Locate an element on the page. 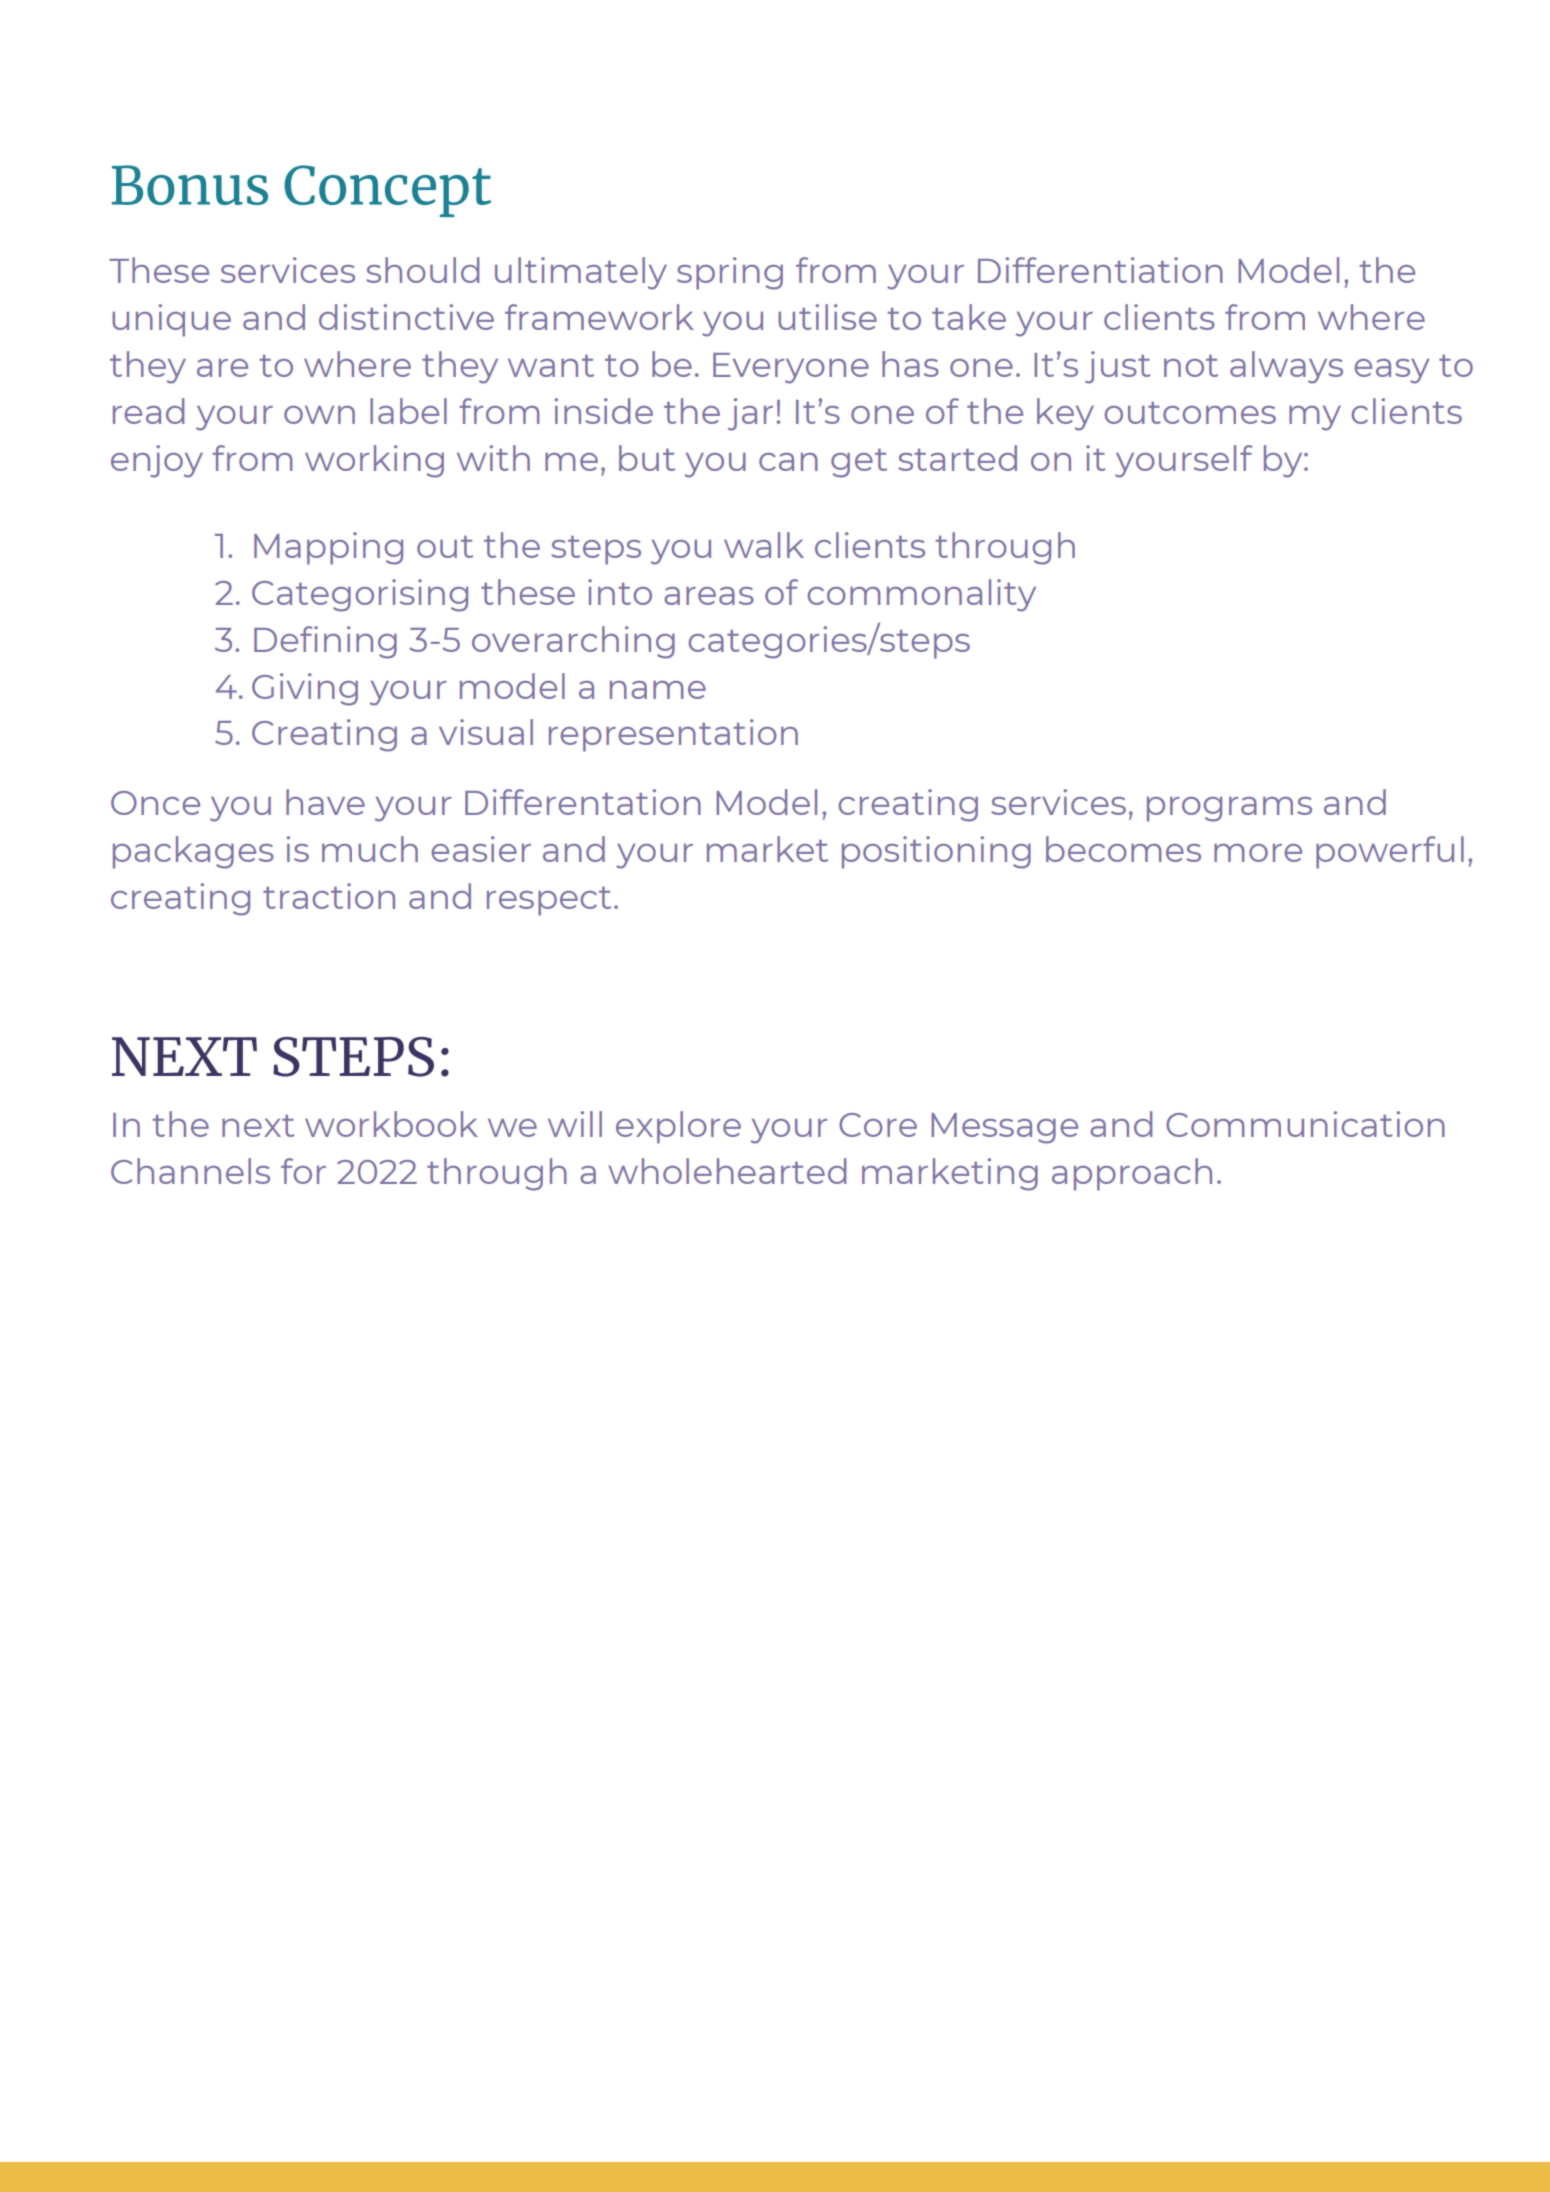 This page has height=2192, width=1550. for is located at coordinates (303, 1171).
